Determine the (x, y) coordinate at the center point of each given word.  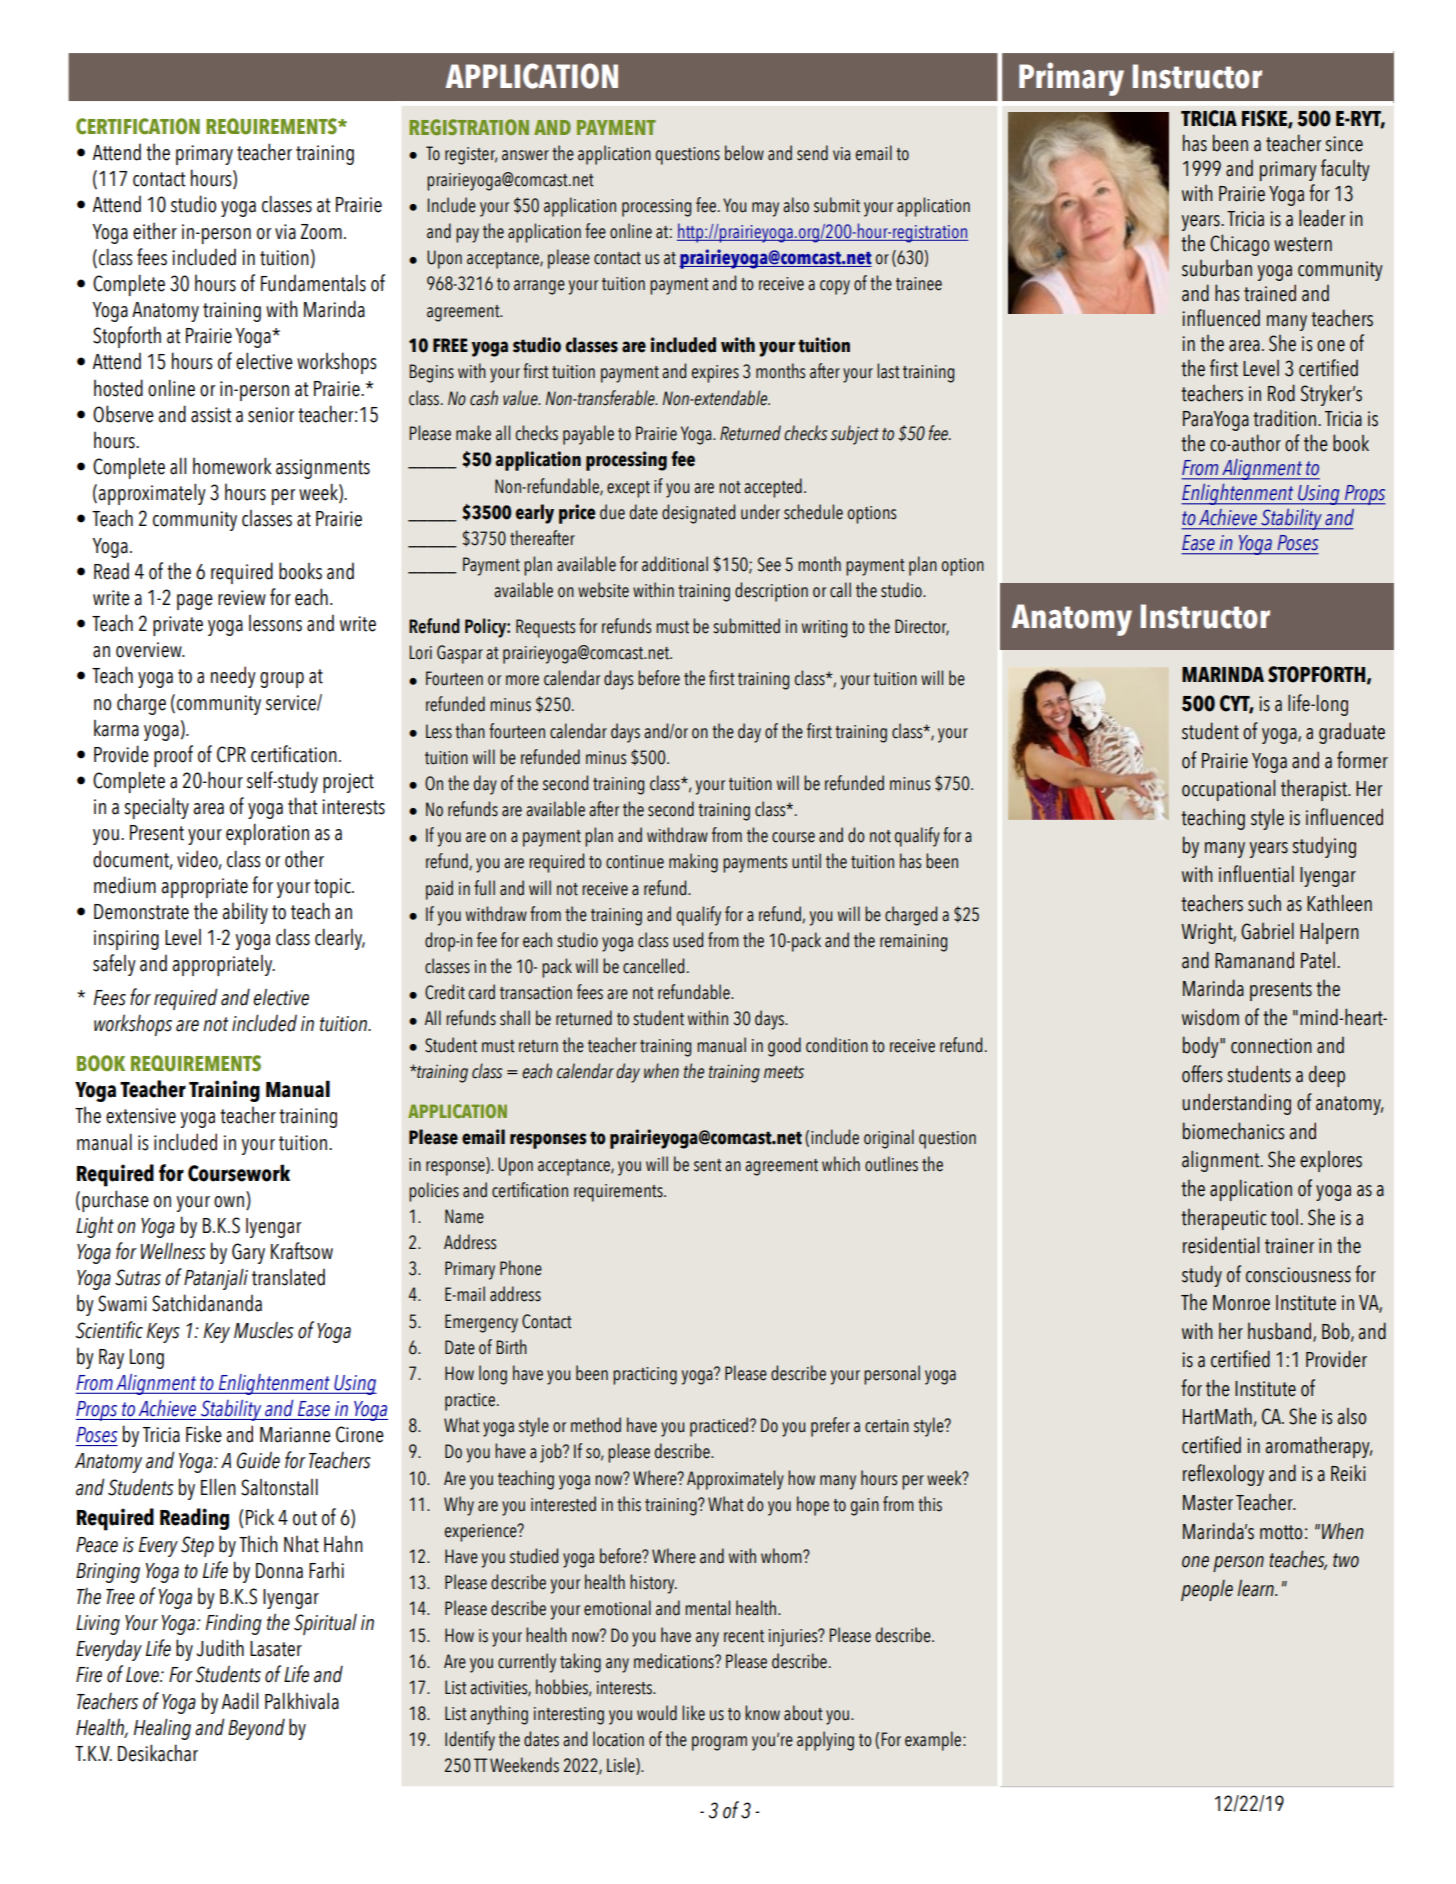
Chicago (1239, 245)
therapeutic (1223, 1219)
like (693, 1713)
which (841, 1164)
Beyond (256, 1729)
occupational (1228, 790)
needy (233, 677)
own (230, 1203)
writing (824, 629)
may (765, 209)
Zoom (321, 232)
